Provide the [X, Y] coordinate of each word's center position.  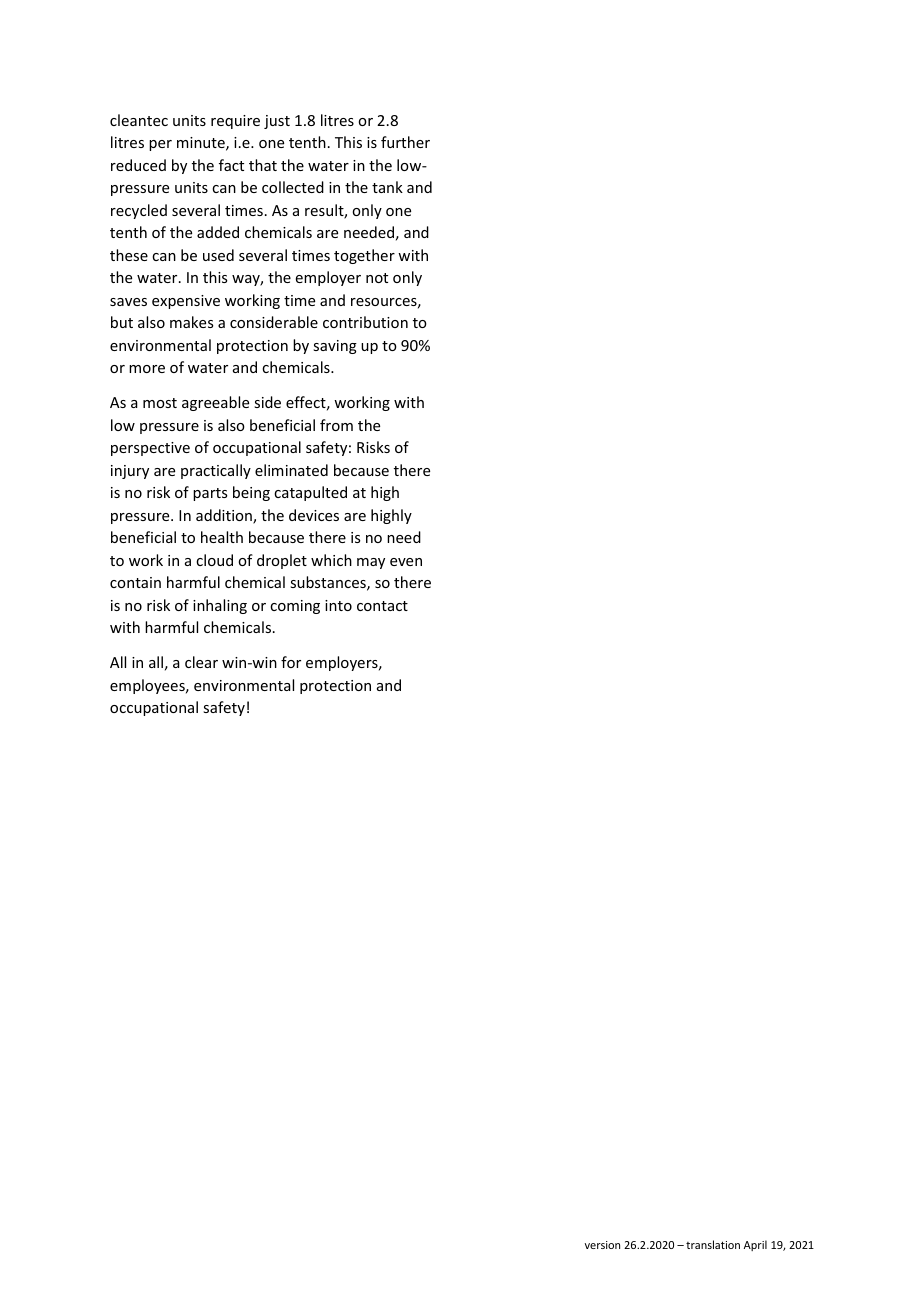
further [405, 142]
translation [713, 1244]
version [602, 1245]
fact [231, 165]
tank [387, 187]
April [755, 1245]
